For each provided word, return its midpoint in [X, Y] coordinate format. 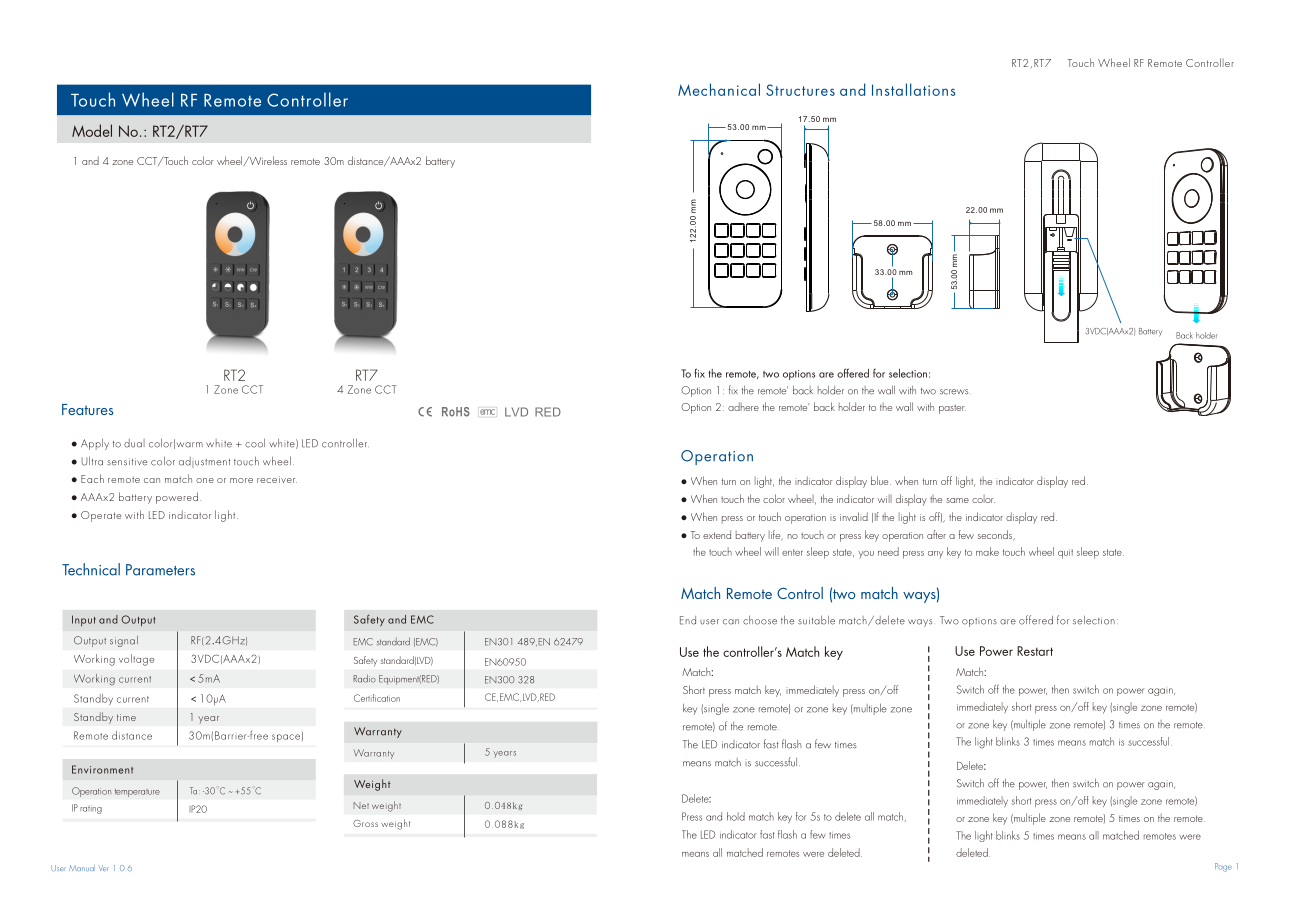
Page [1223, 867]
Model [92, 130]
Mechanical [719, 89]
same [957, 500]
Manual [82, 868]
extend [717, 534]
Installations [913, 89]
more [241, 480]
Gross [365, 823]
